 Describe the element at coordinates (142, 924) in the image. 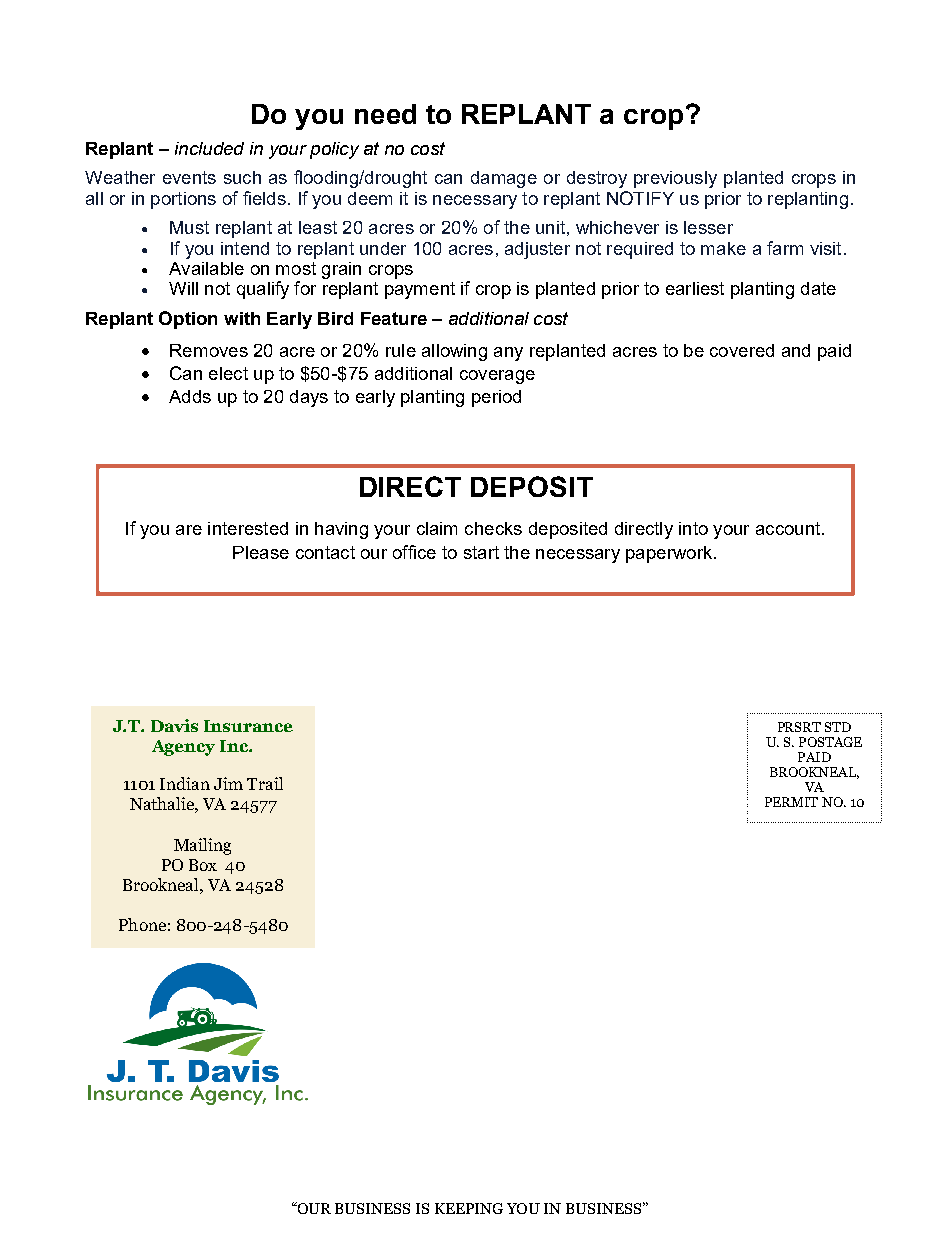

I see `Phone` at that location.
